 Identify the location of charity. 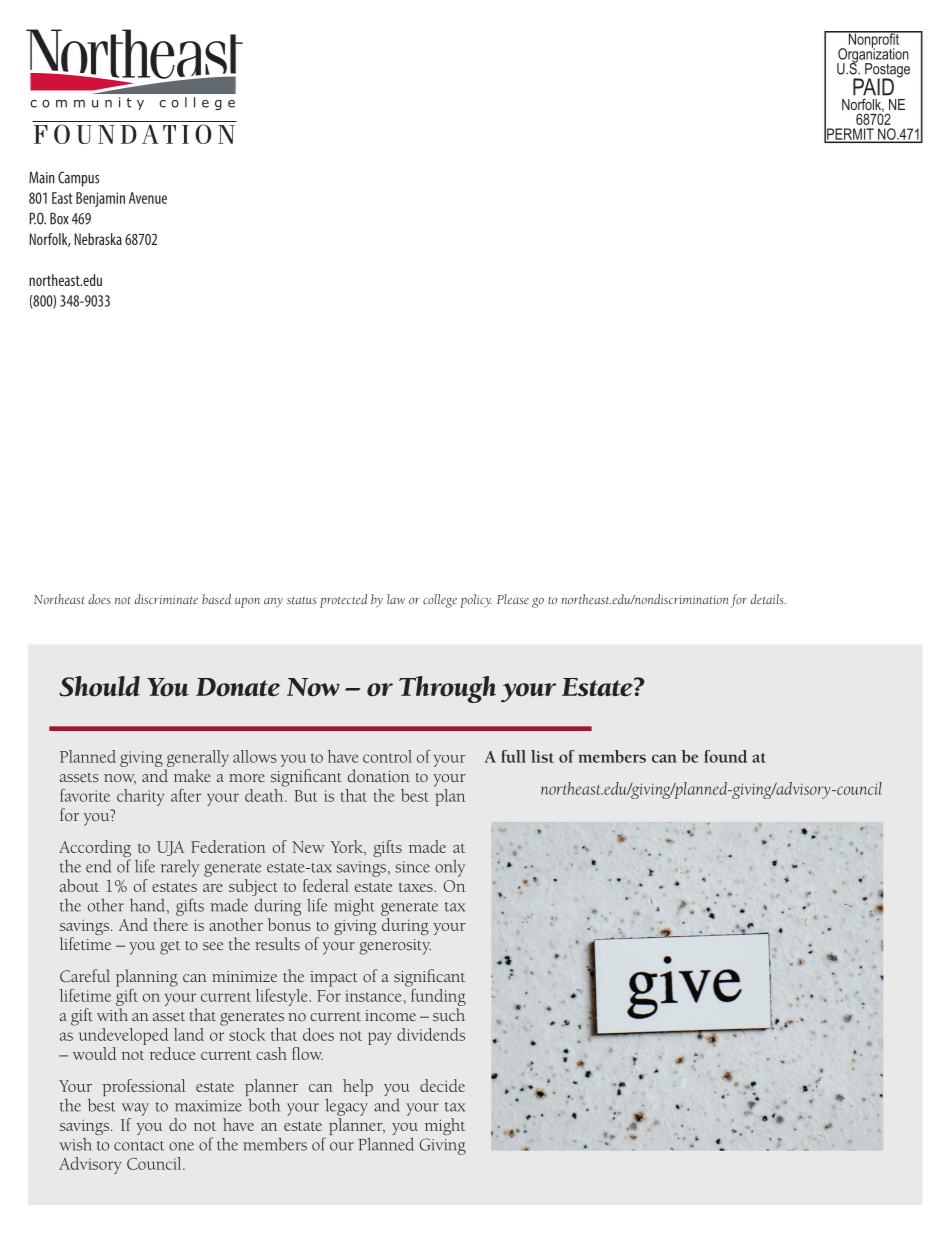
(141, 797).
